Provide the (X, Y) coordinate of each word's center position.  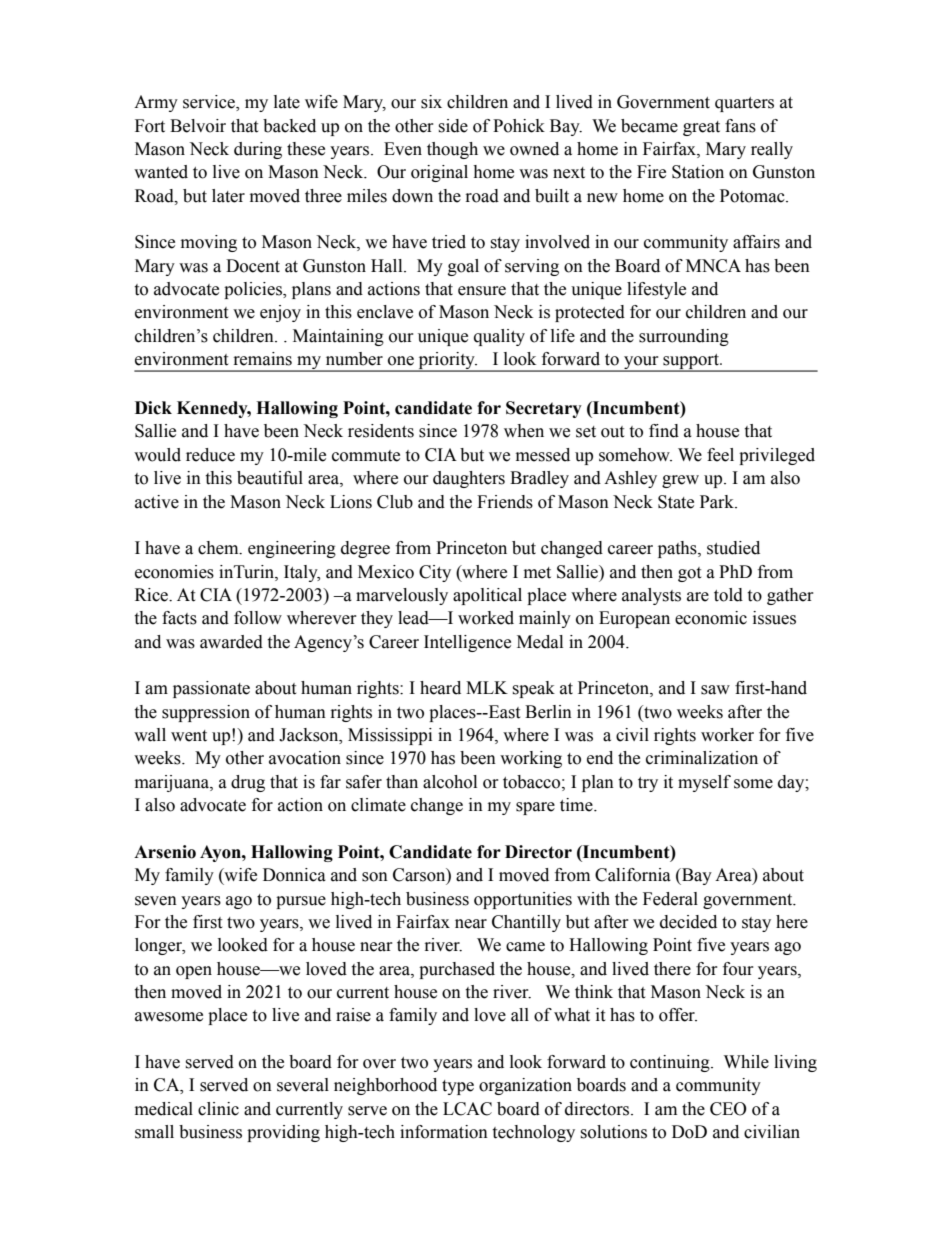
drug (248, 783)
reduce (210, 455)
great (701, 128)
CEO (728, 1109)
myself (704, 783)
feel (720, 455)
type (458, 1087)
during (258, 150)
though (452, 150)
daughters (469, 479)
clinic (218, 1109)
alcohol (450, 782)
